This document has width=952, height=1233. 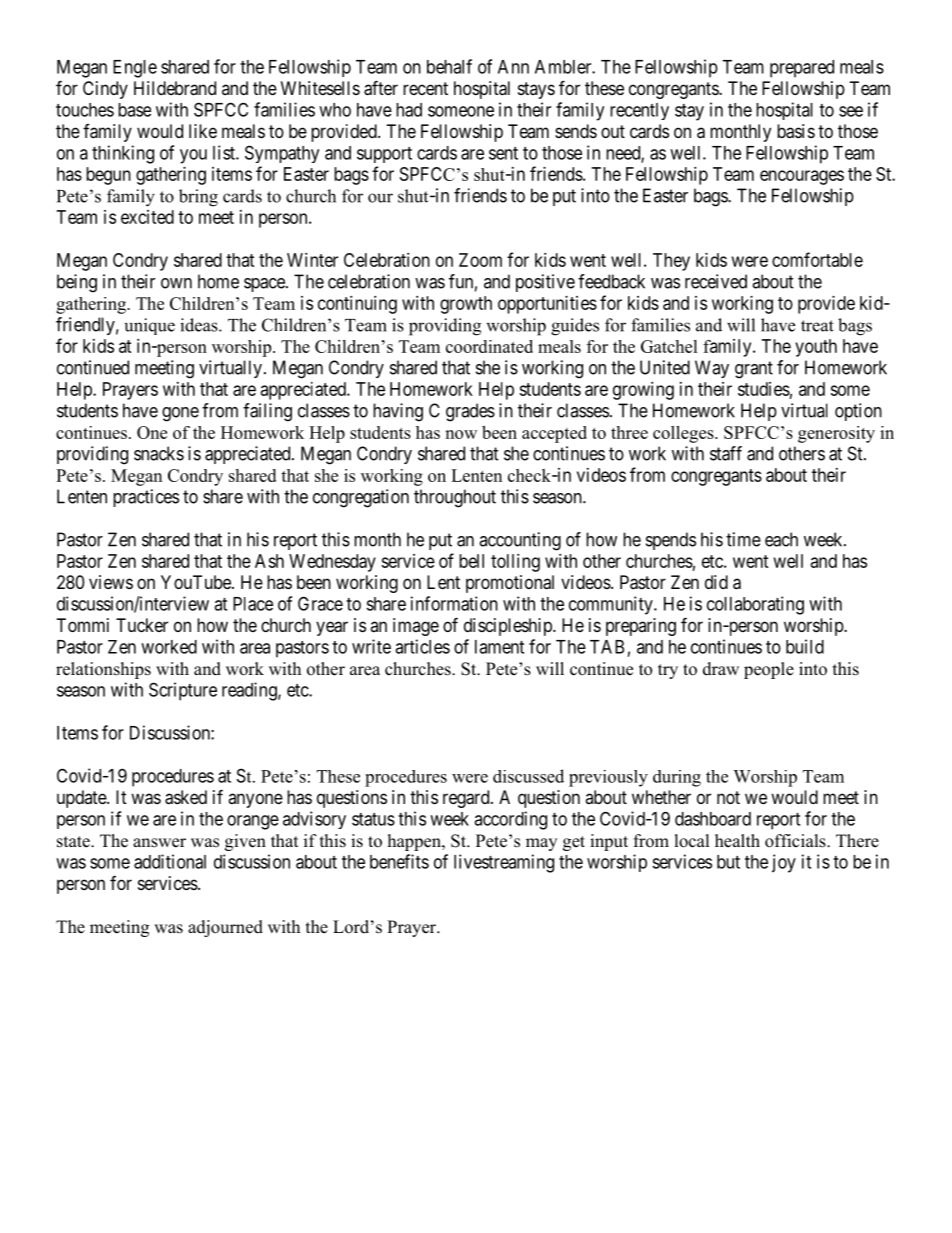 I want to click on views, so click(x=111, y=582).
